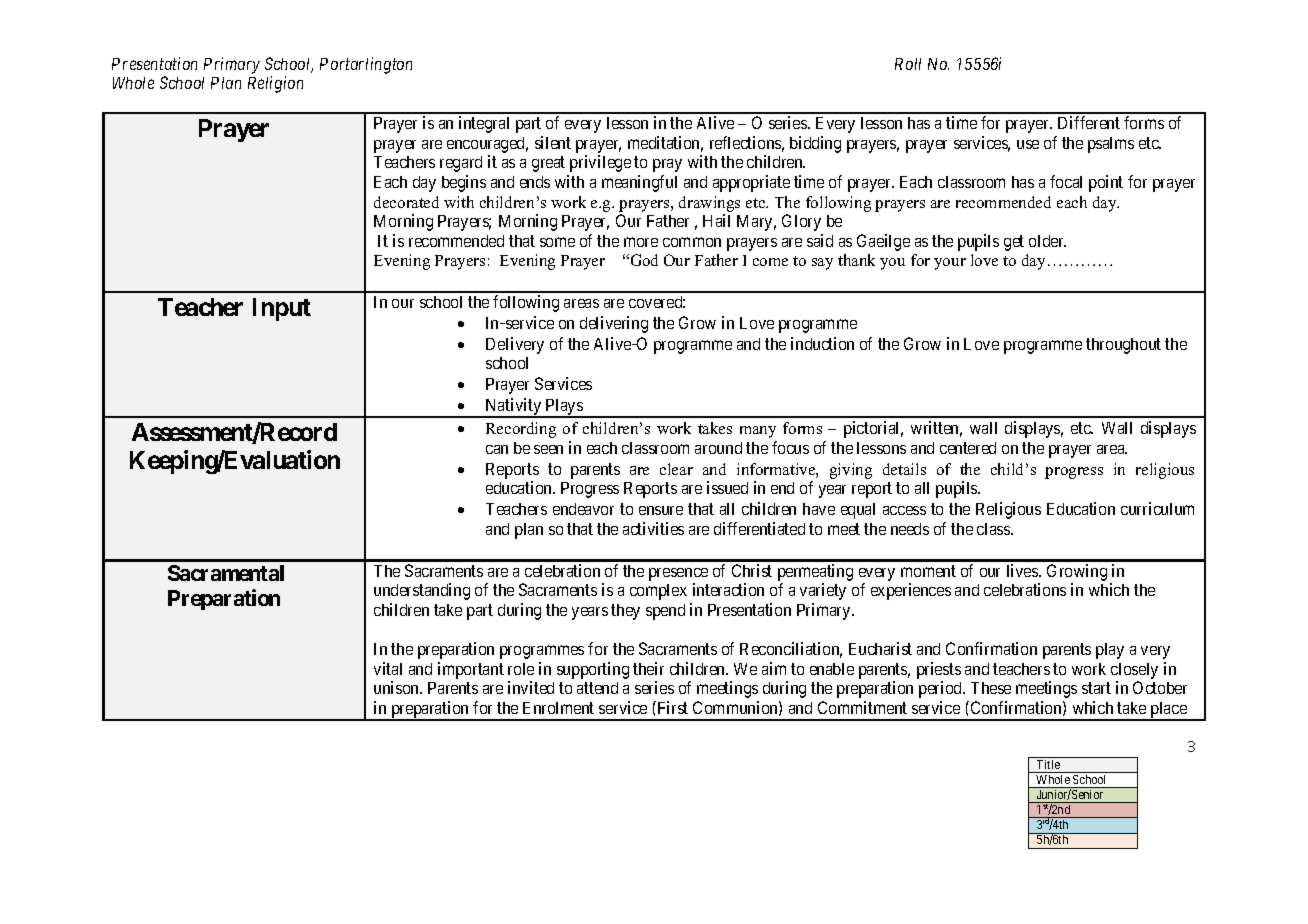 This image has width=1308, height=924. I want to click on older, so click(1047, 241).
